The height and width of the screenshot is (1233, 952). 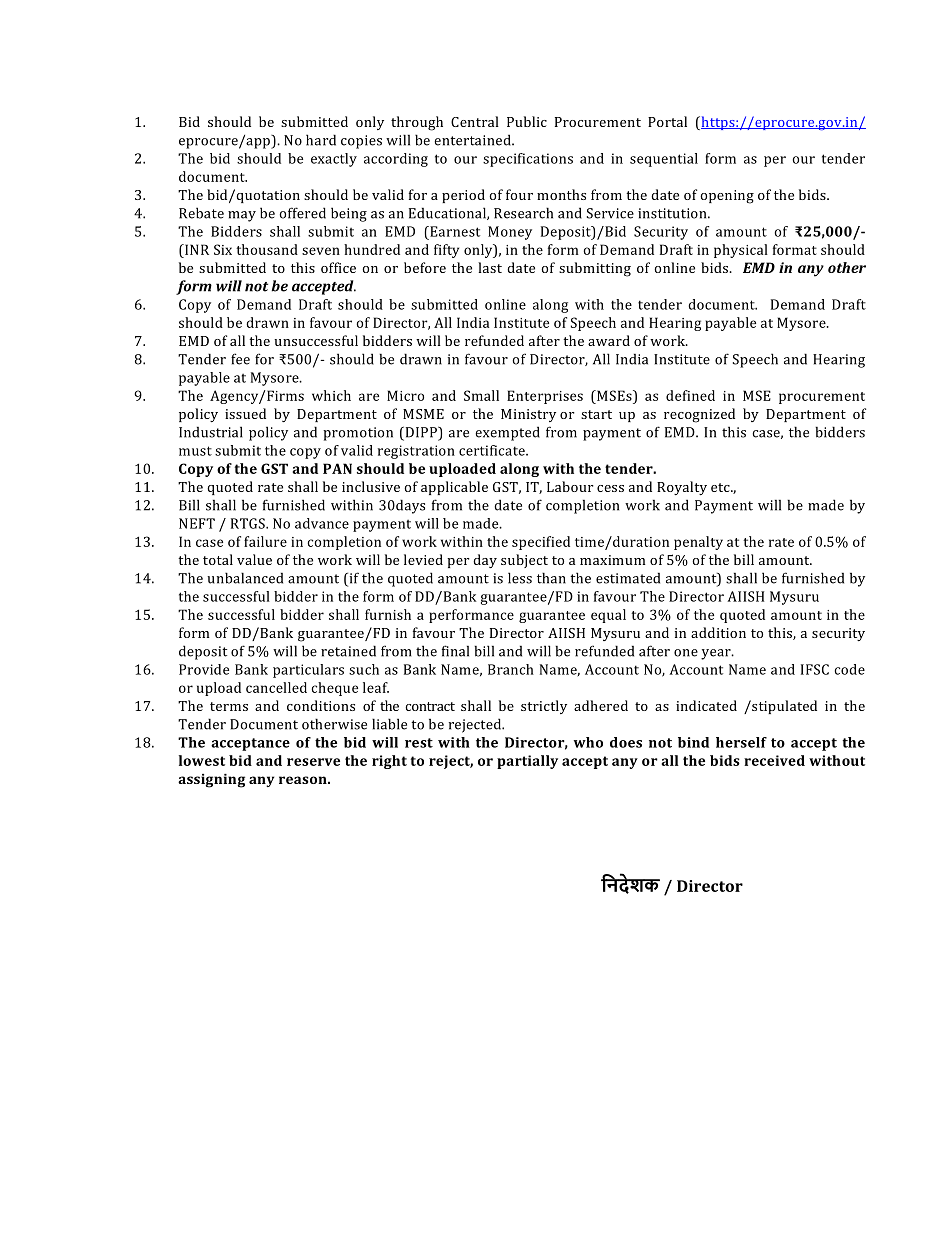 What do you see at coordinates (493, 450) in the screenshot?
I see `certificate` at bounding box center [493, 450].
